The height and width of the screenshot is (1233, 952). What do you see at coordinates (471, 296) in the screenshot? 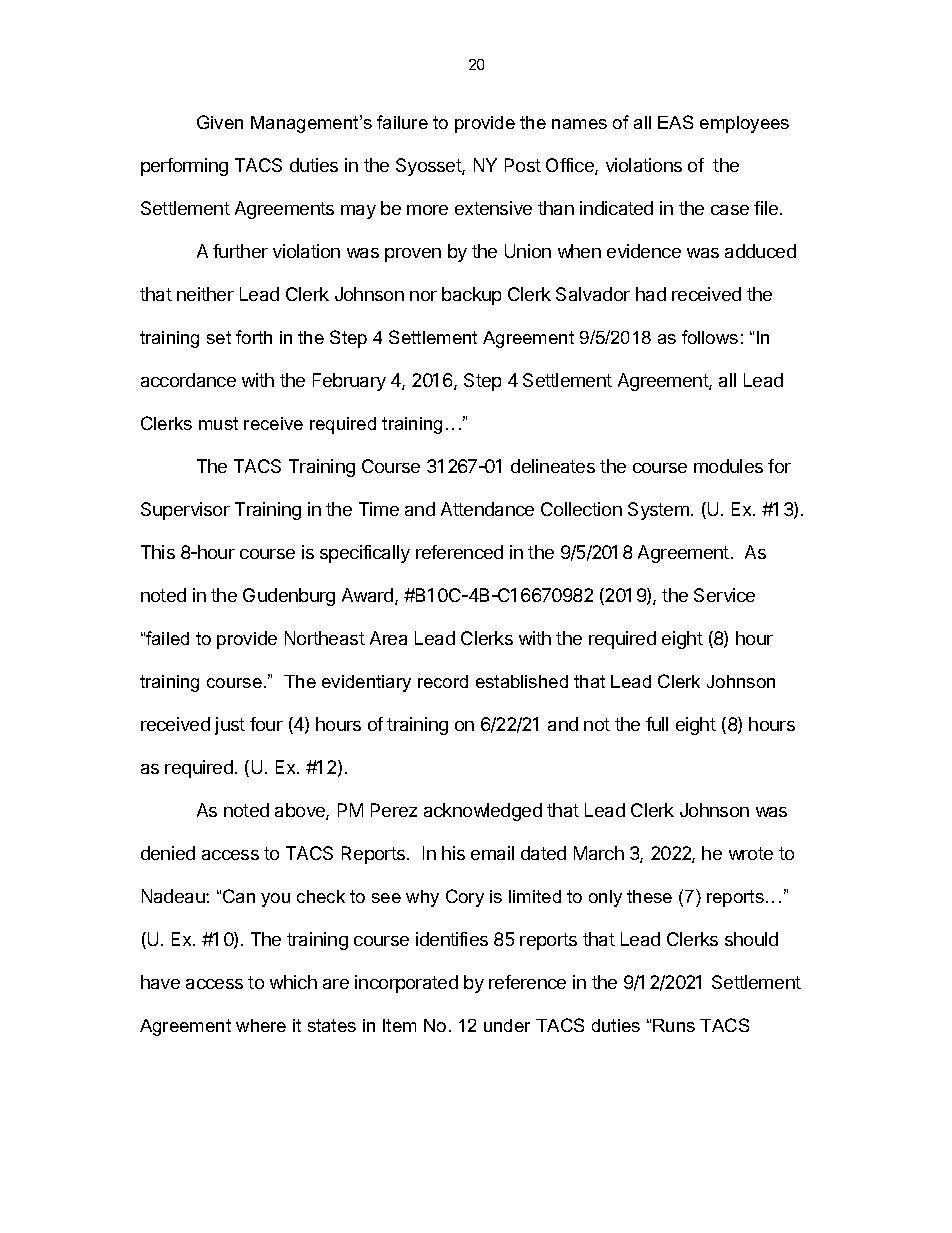
I see `backup` at bounding box center [471, 296].
